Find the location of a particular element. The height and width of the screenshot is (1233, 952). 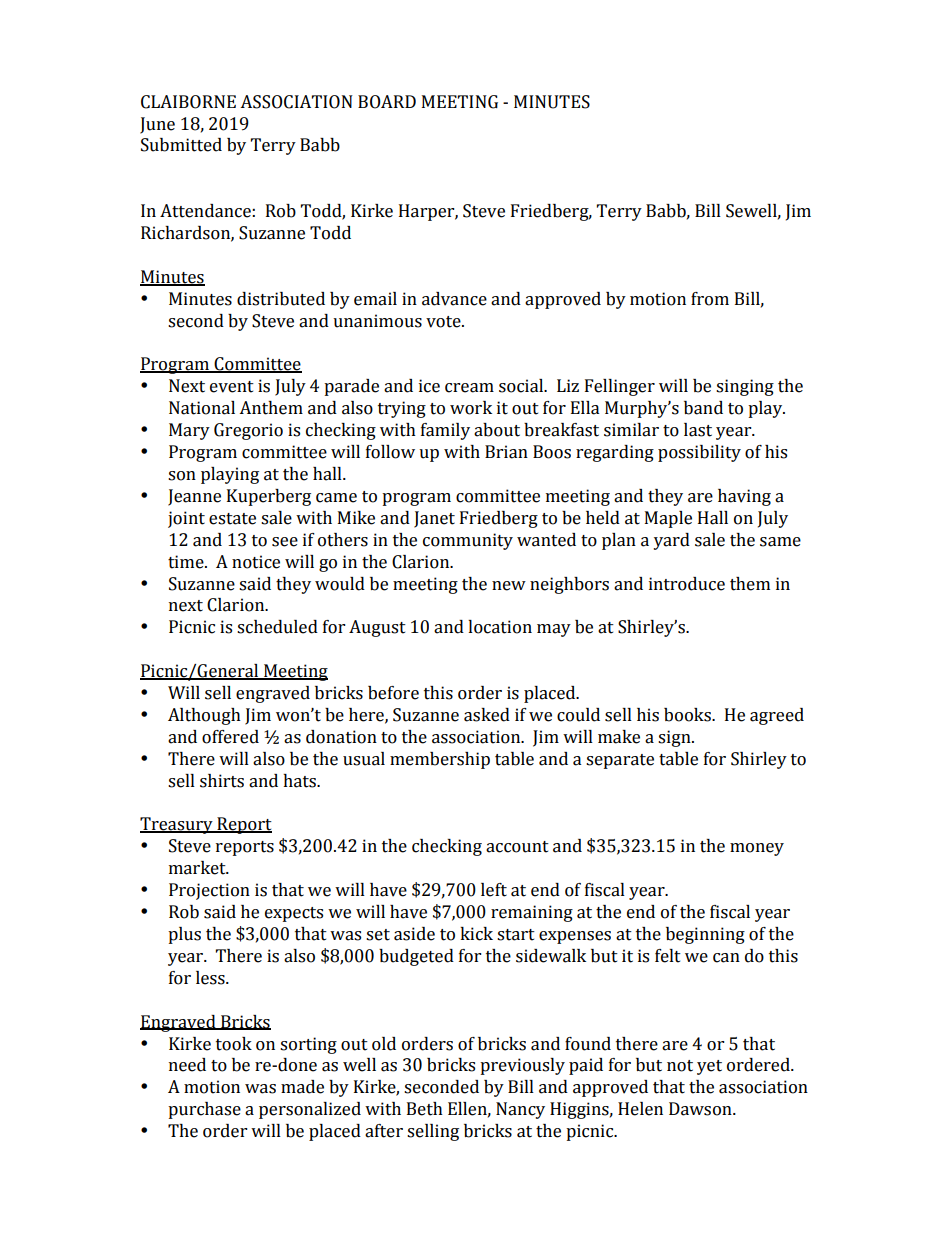

scheduled is located at coordinates (277, 627).
